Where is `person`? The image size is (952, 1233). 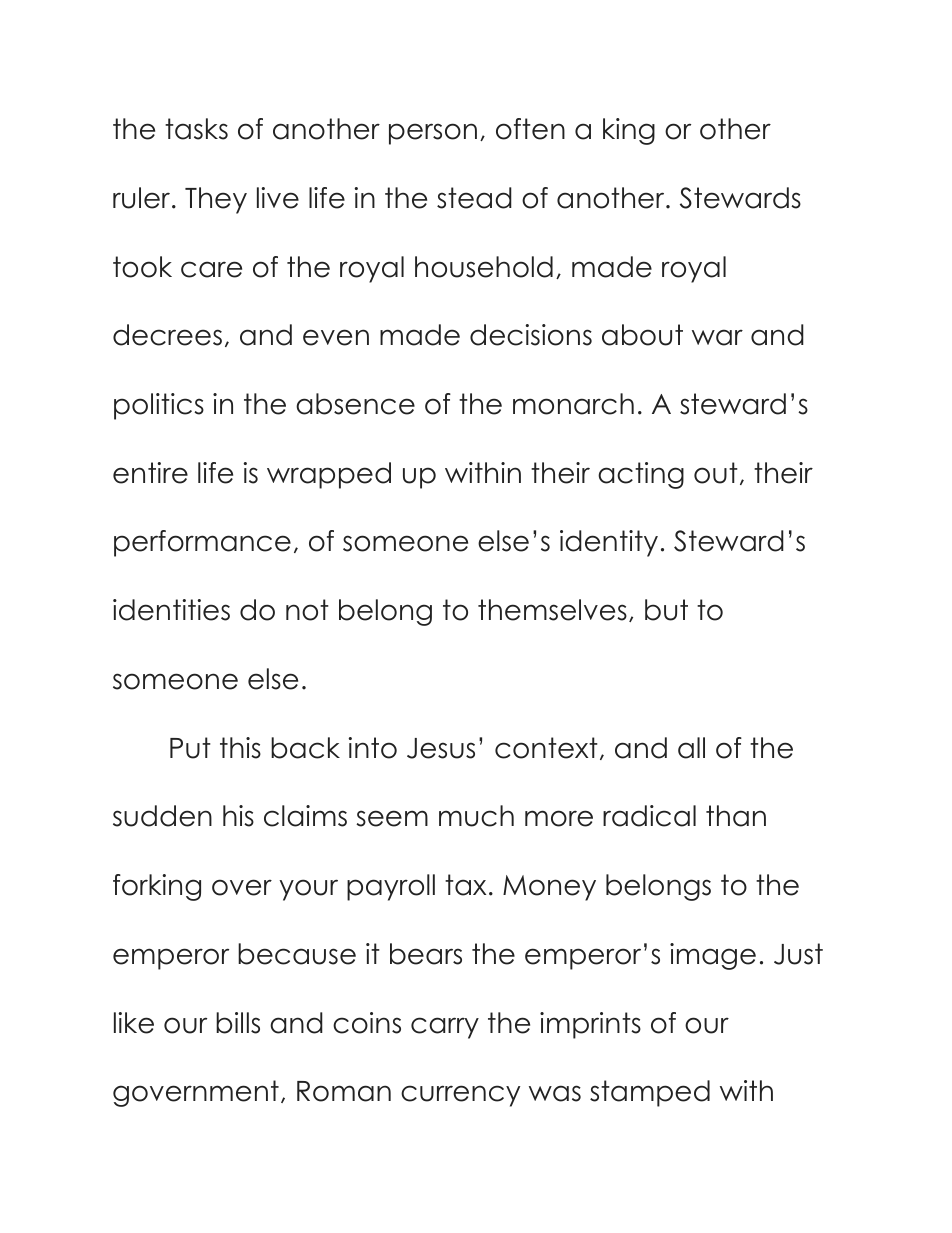 person is located at coordinates (433, 134).
